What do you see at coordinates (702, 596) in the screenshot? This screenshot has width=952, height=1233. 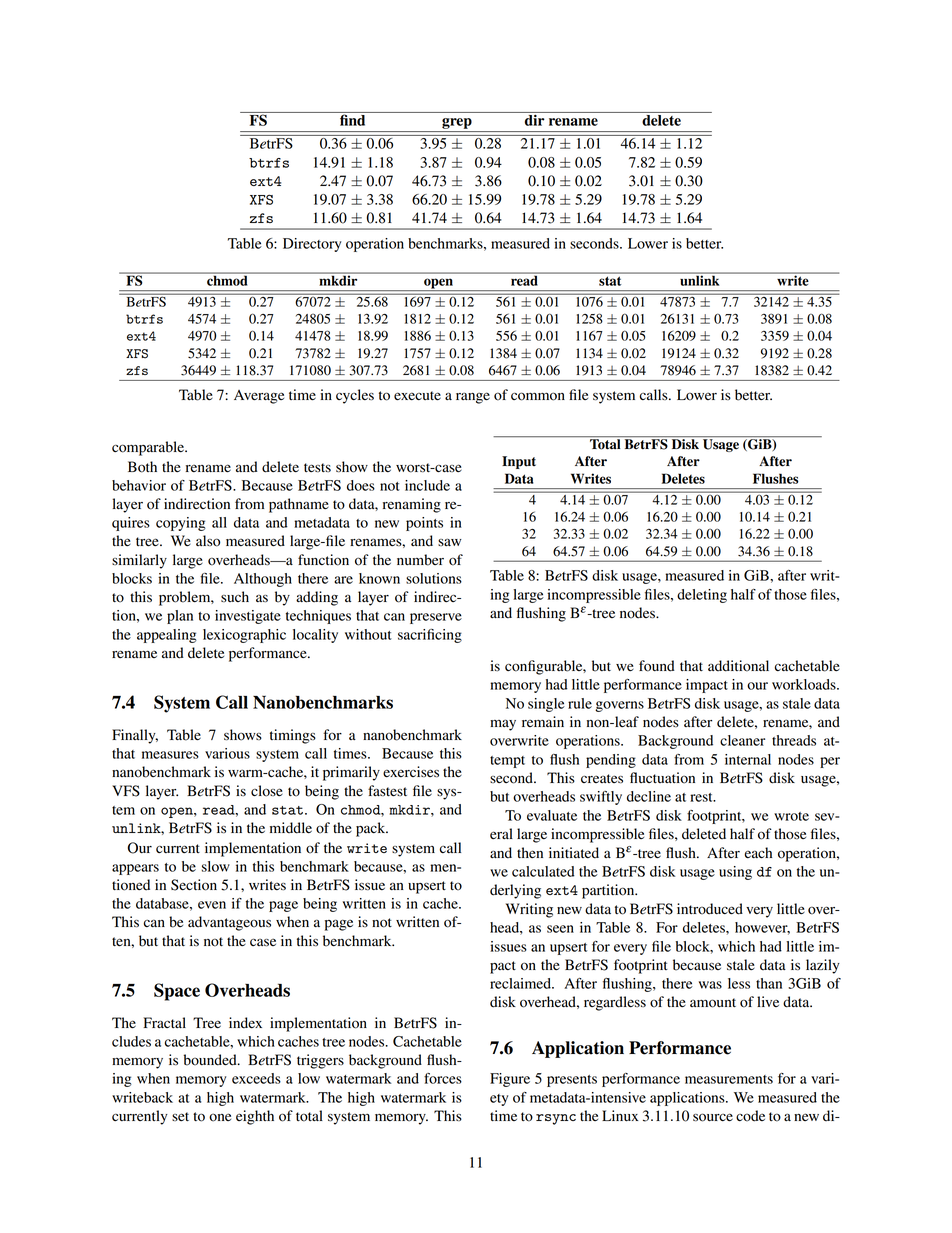 I see `deleting` at bounding box center [702, 596].
